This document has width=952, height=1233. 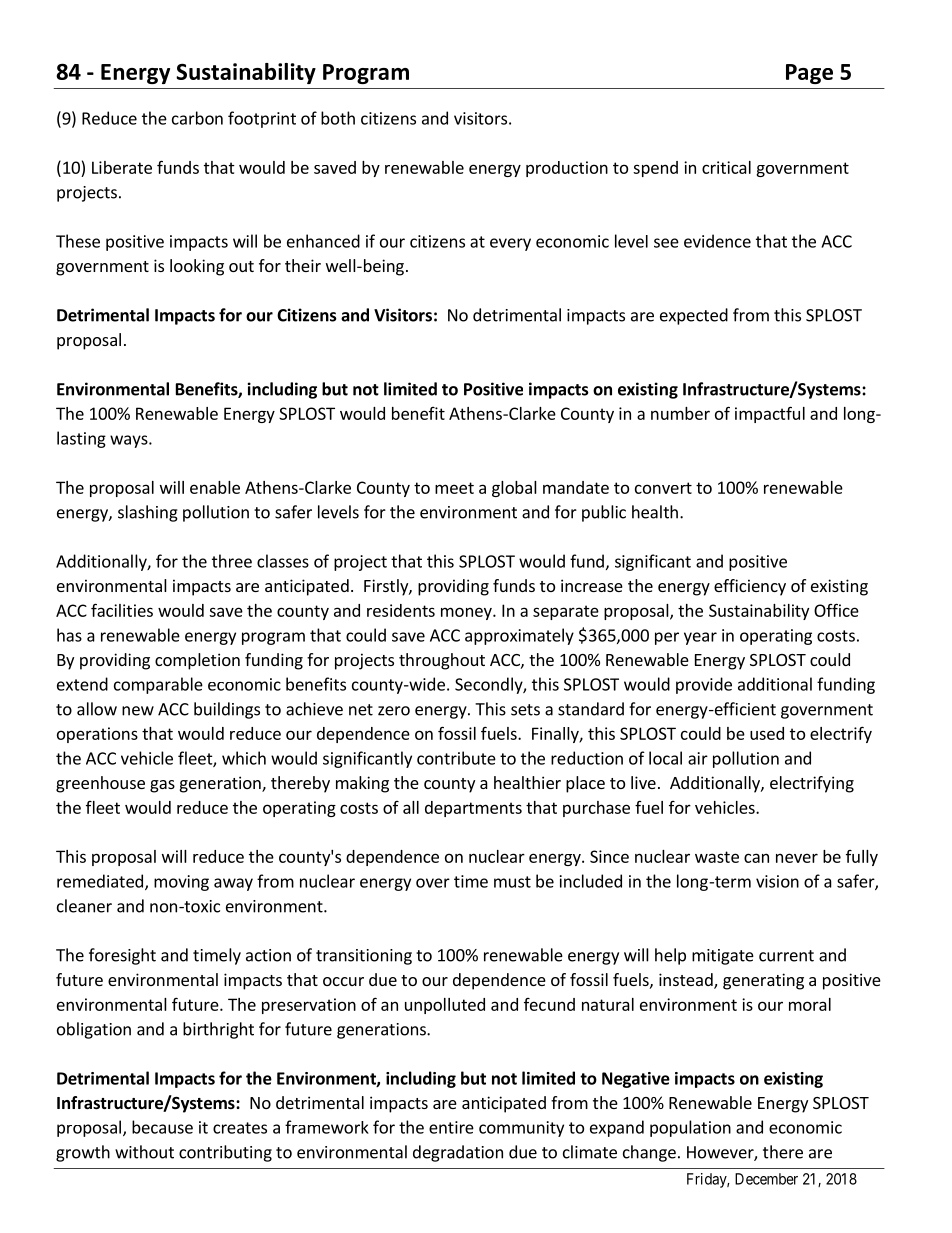 What do you see at coordinates (162, 1127) in the document?
I see `because` at bounding box center [162, 1127].
